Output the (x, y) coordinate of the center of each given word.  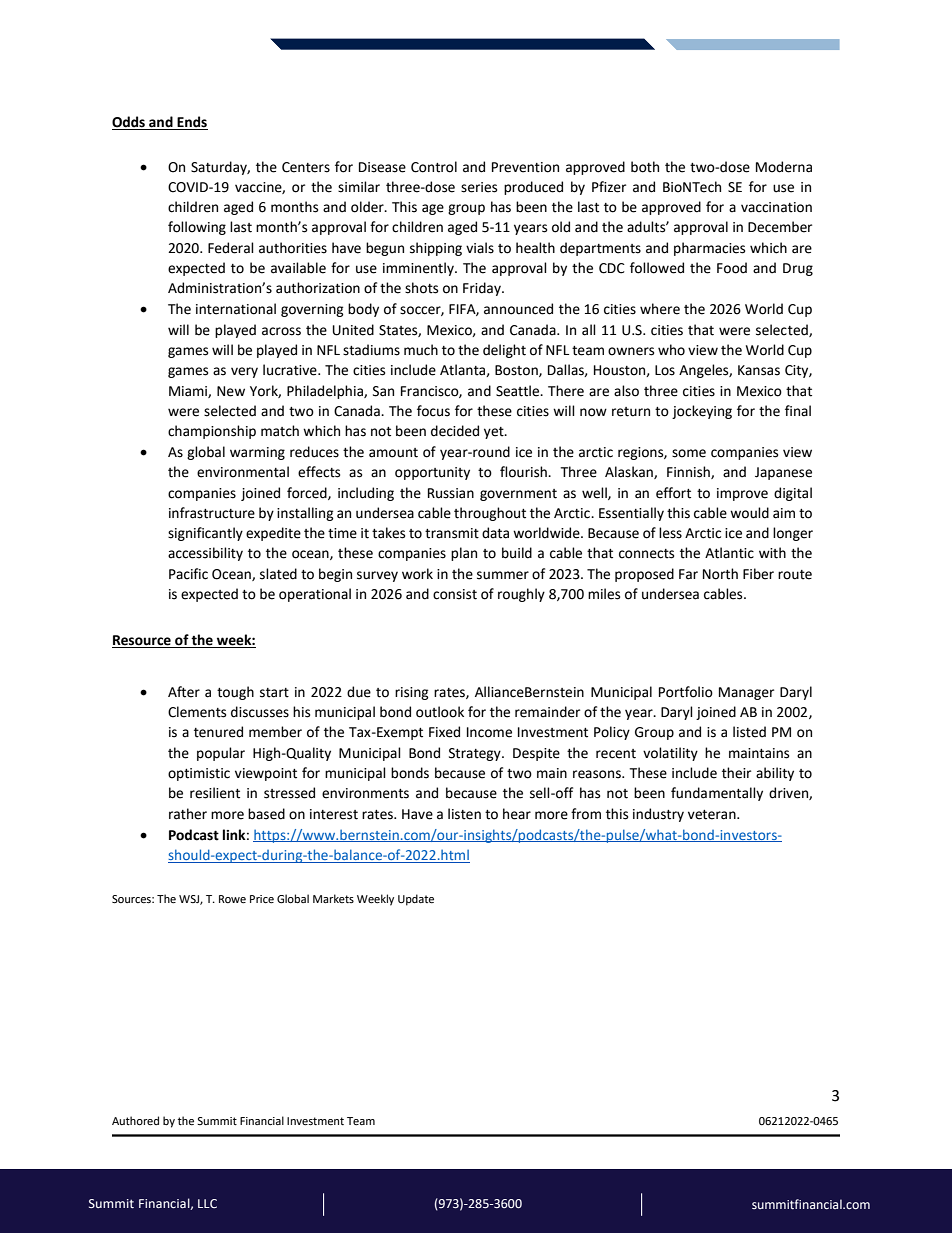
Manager (746, 693)
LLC (207, 1203)
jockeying (702, 412)
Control (434, 167)
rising (412, 693)
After (184, 692)
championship (212, 432)
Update (416, 900)
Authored (135, 1121)
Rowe (232, 899)
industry (658, 815)
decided (455, 431)
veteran (713, 815)
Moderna (784, 167)
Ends (191, 123)
